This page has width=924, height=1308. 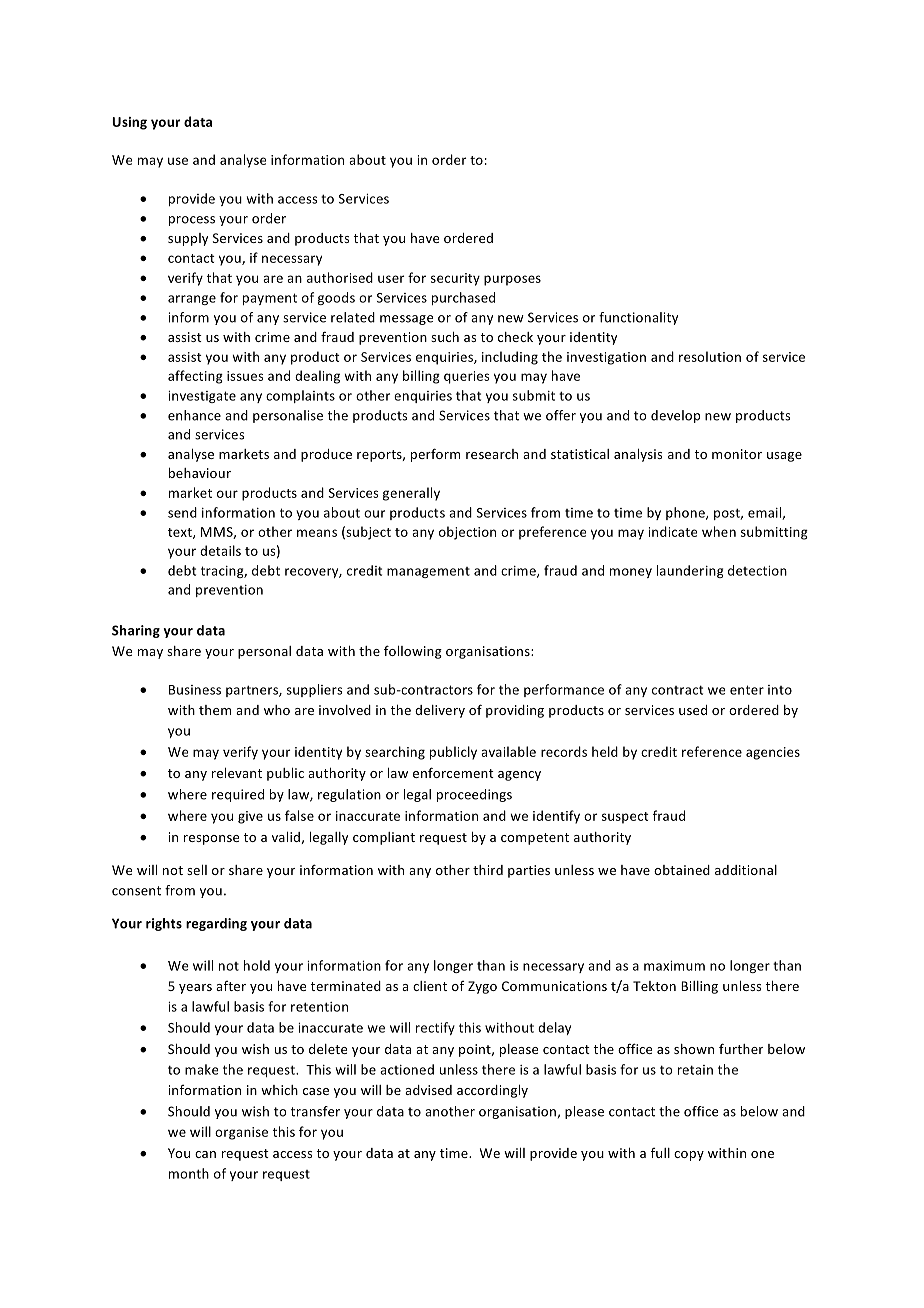 I want to click on queries, so click(x=467, y=377).
